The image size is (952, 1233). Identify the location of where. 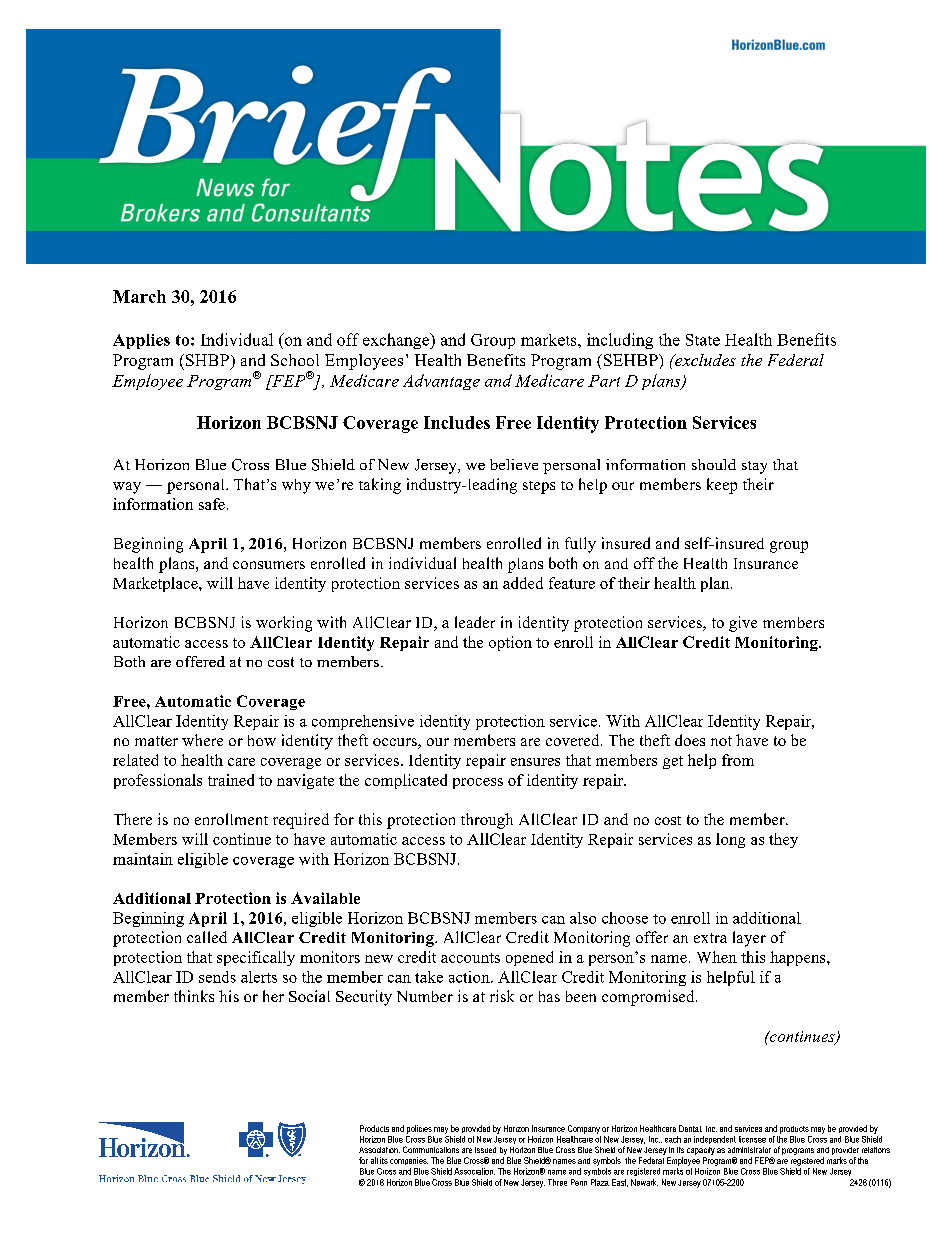
(202, 740).
